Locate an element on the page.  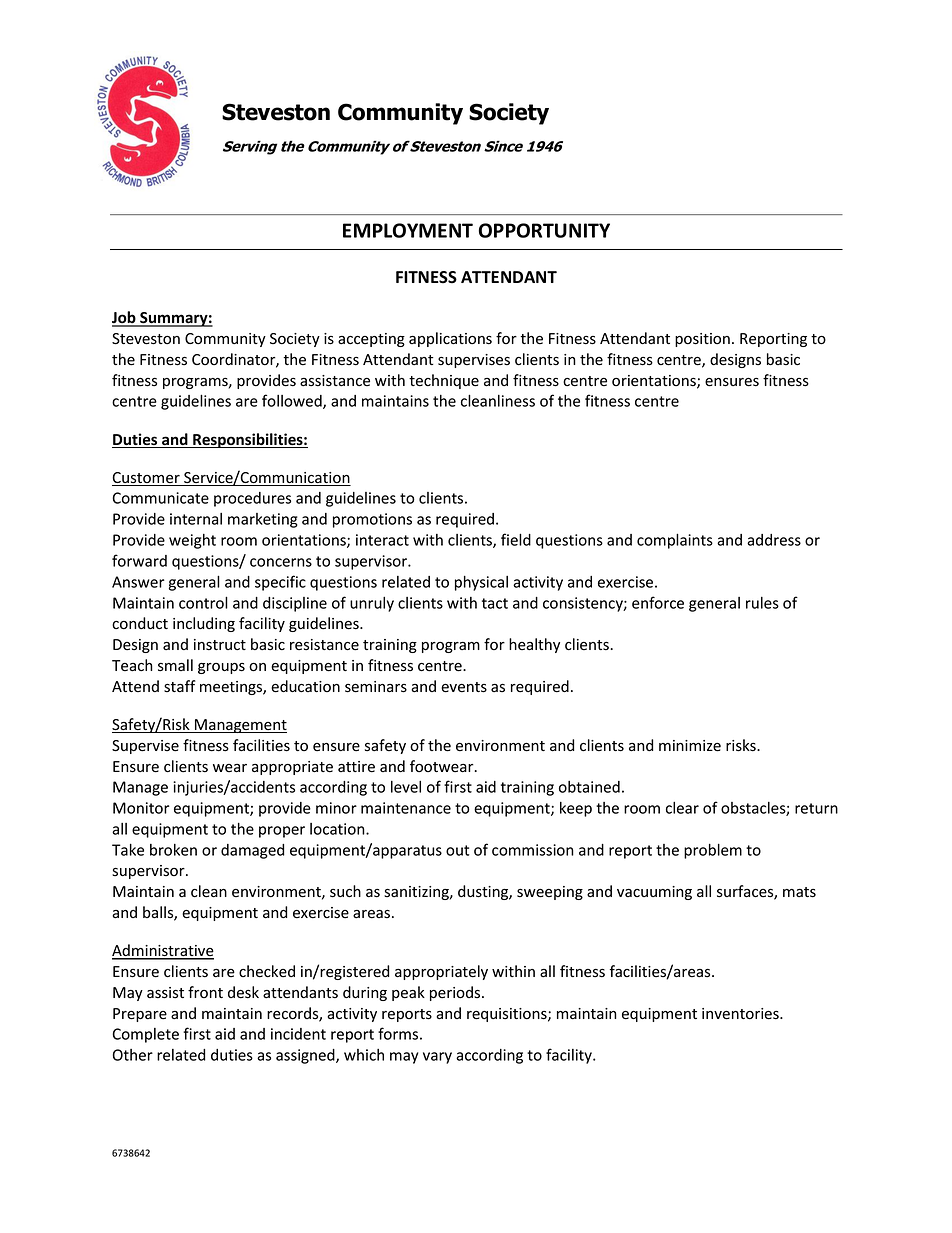
Complete is located at coordinates (145, 1035).
